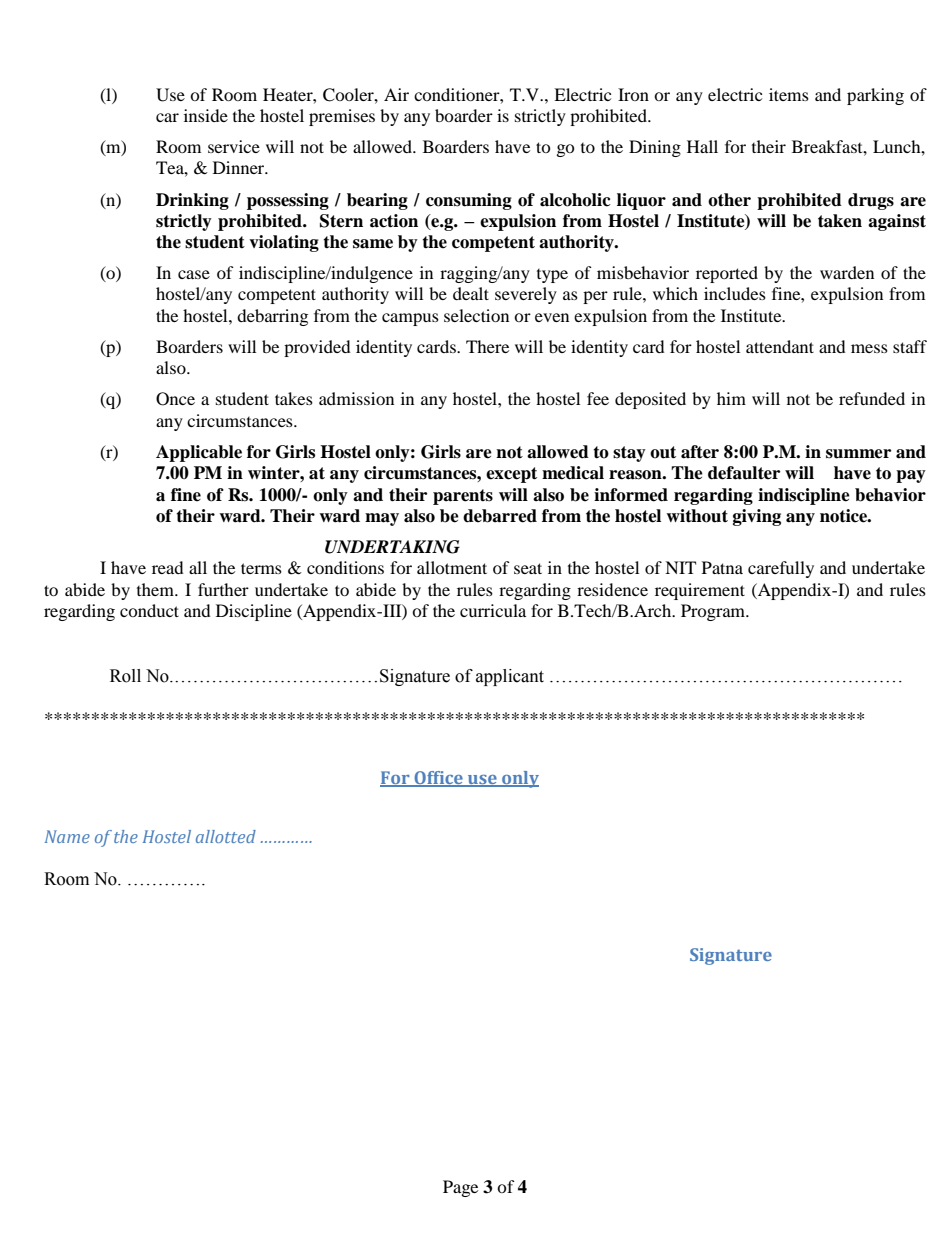  What do you see at coordinates (226, 836) in the page?
I see `allotted` at bounding box center [226, 836].
